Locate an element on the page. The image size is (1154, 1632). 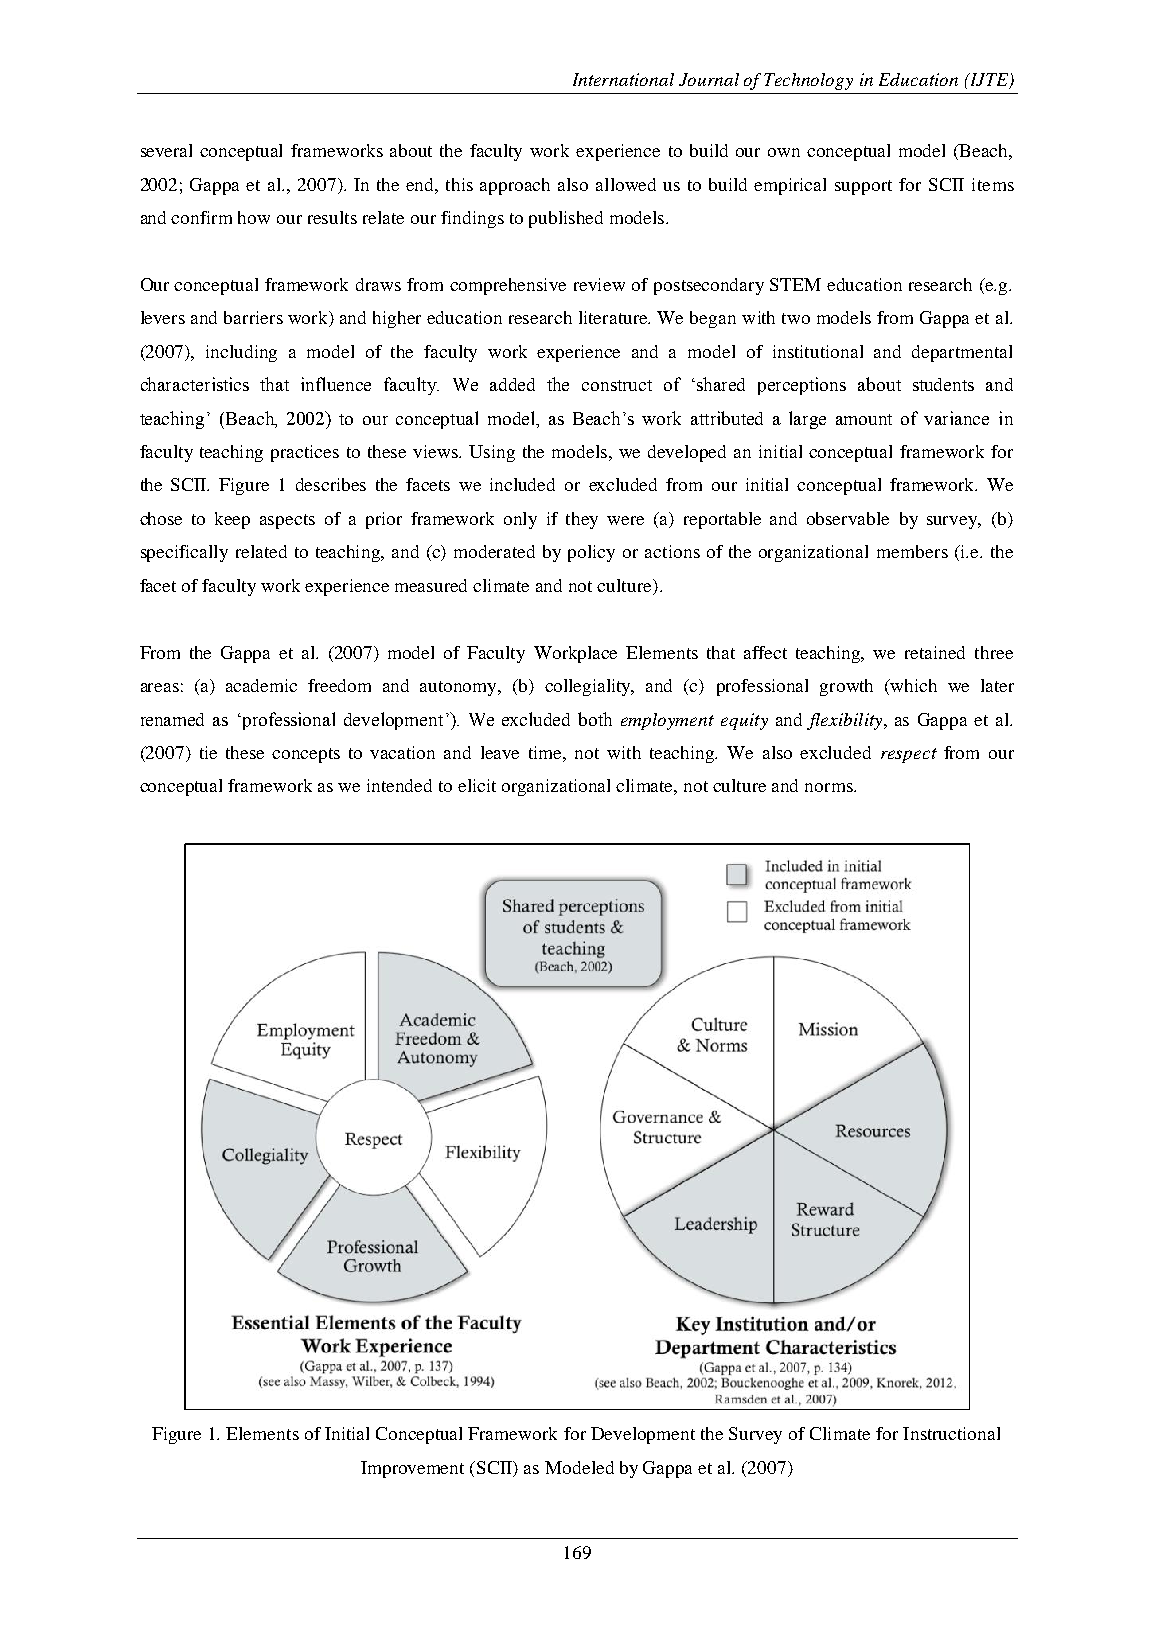
respect is located at coordinates (909, 755).
